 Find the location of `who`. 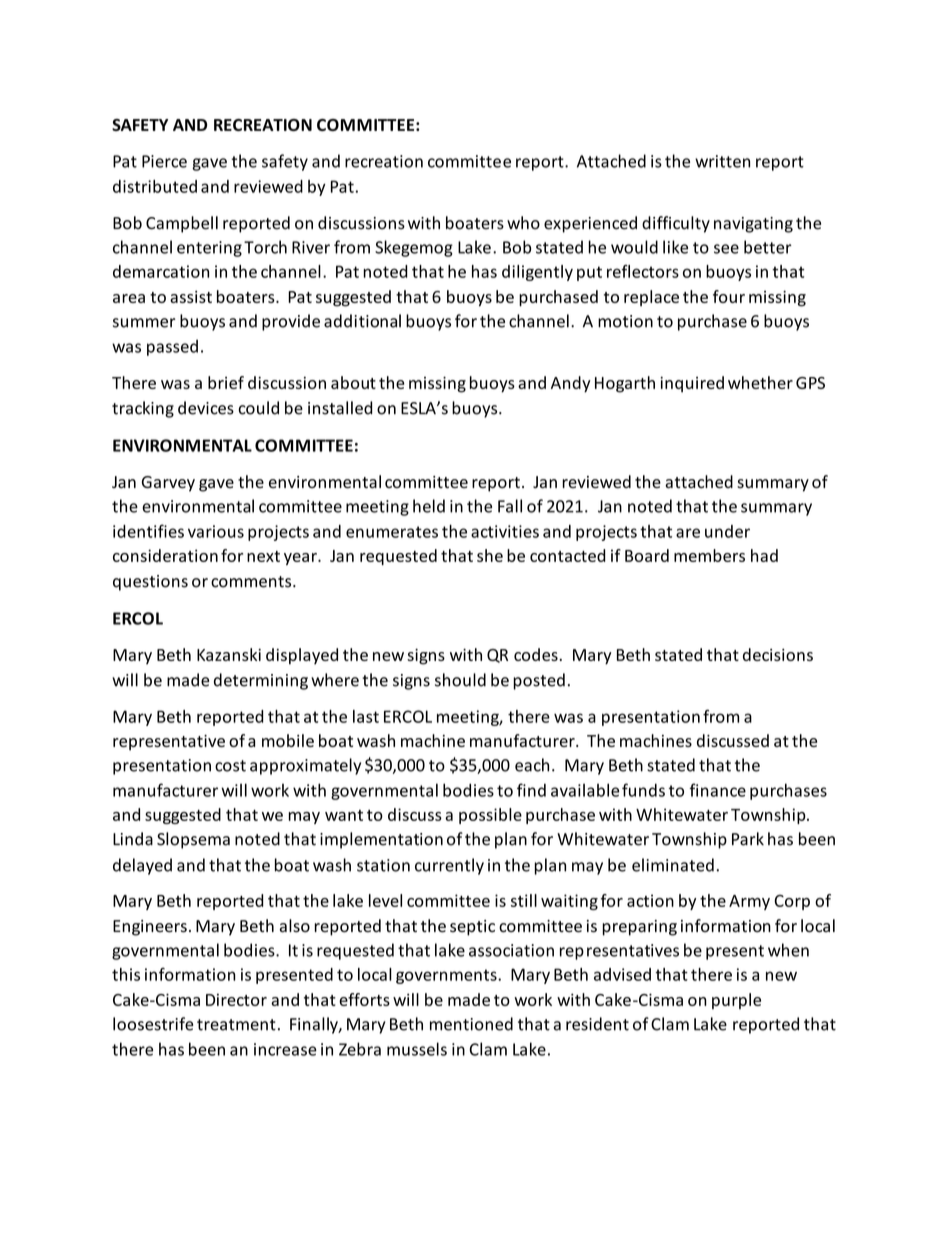

who is located at coordinates (523, 223).
